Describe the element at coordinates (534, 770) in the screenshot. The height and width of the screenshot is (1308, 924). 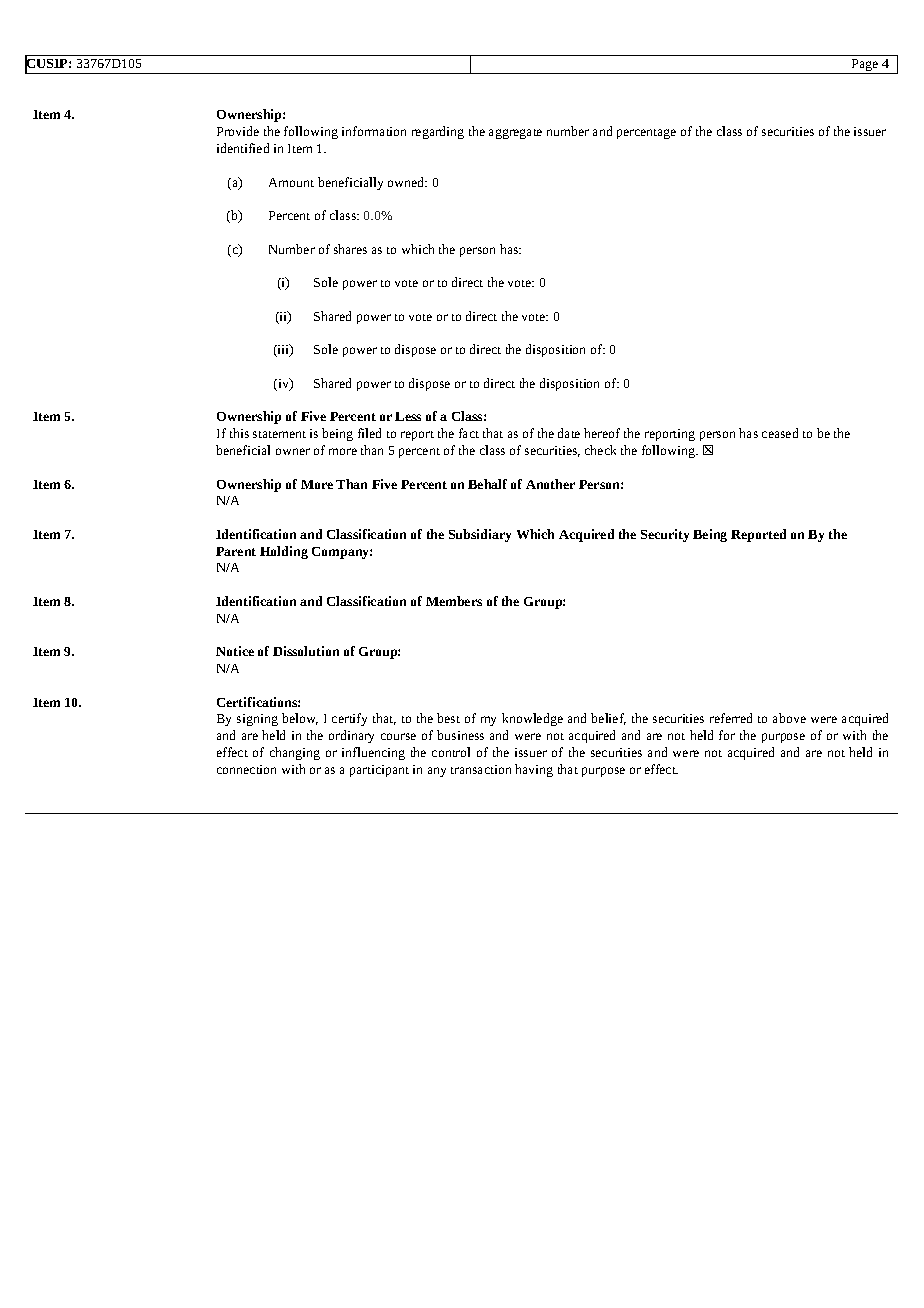
I see `having` at that location.
